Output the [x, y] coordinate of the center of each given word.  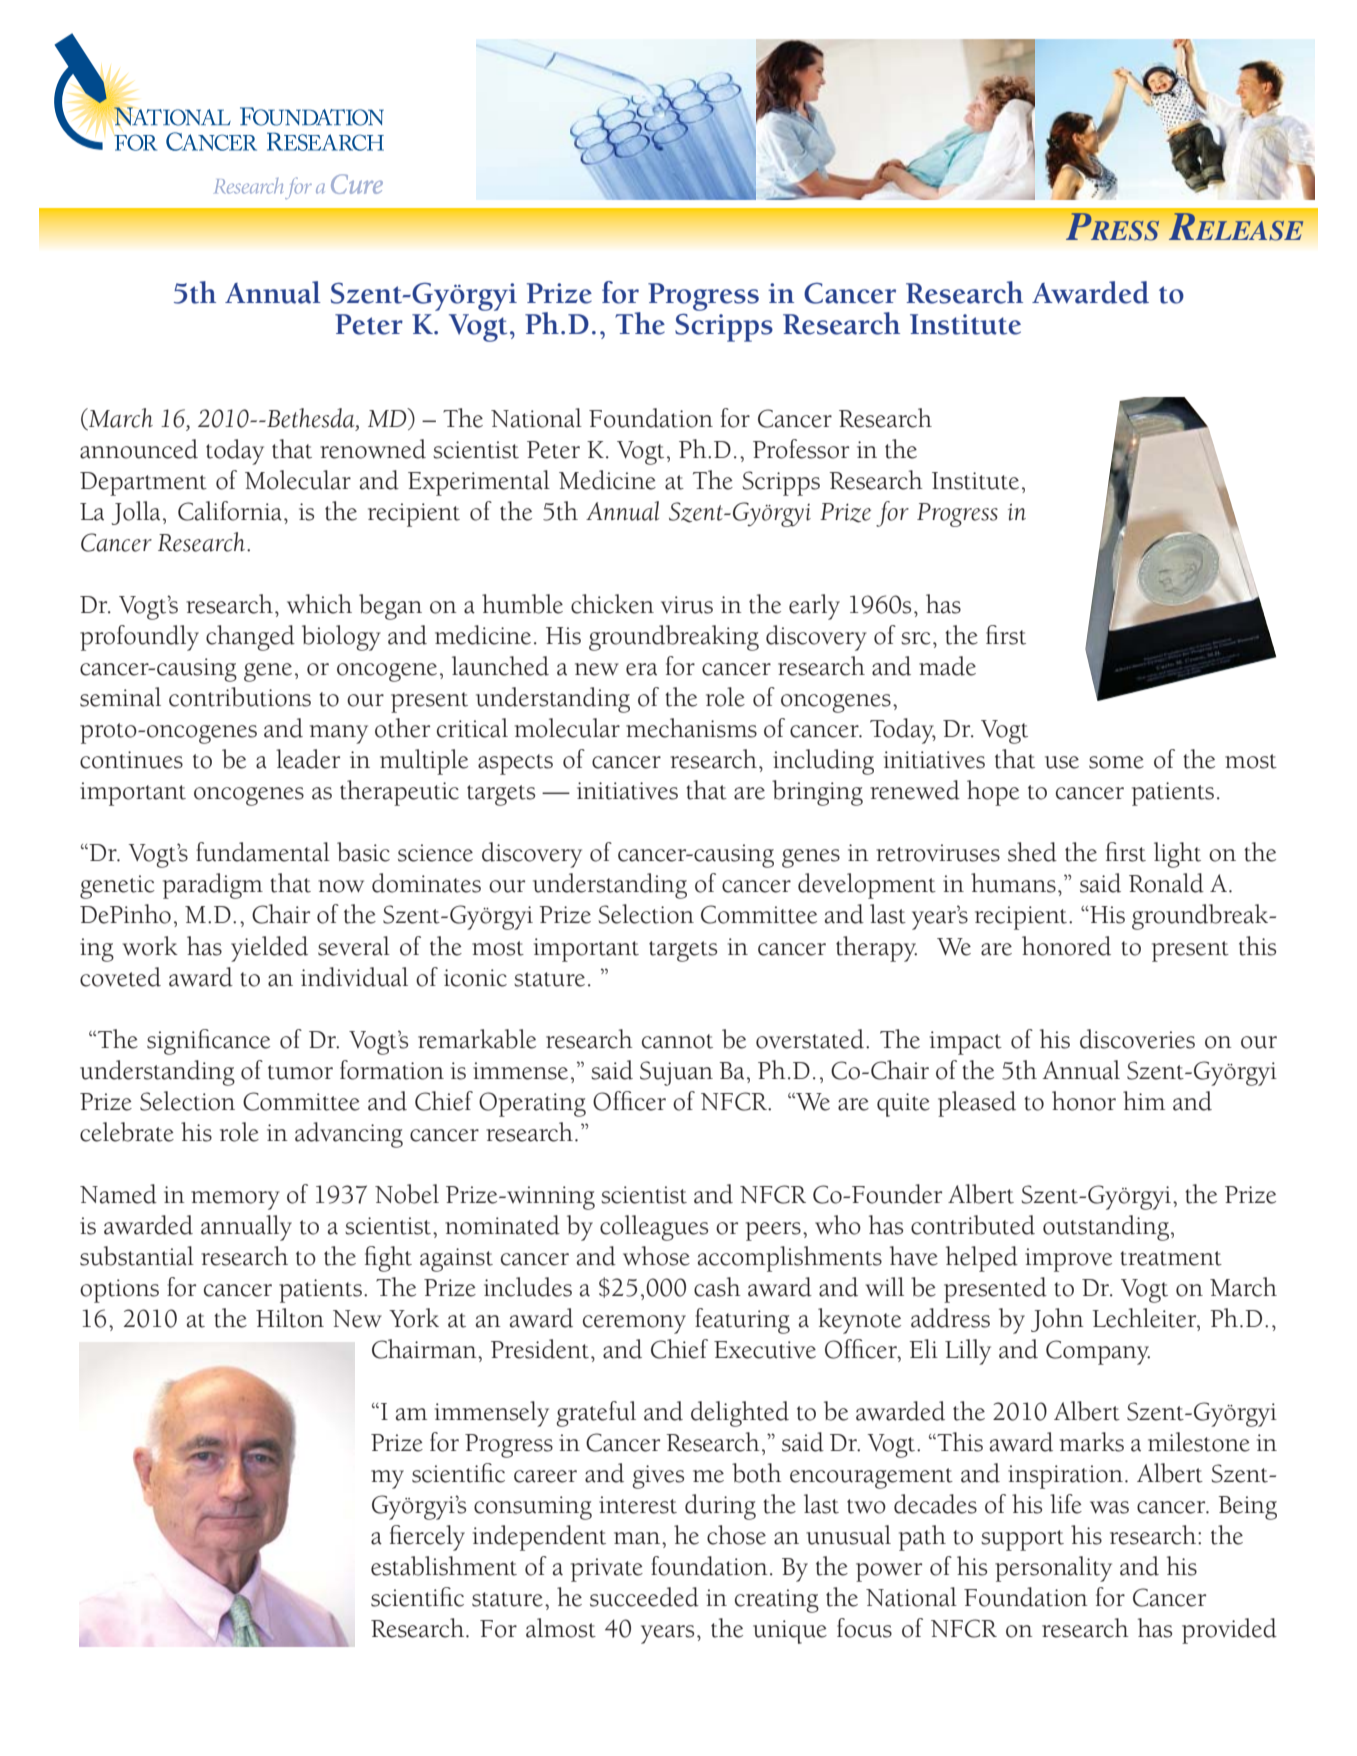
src [916, 638]
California [230, 511]
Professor [801, 449]
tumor [300, 1072]
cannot [677, 1041]
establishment [444, 1566]
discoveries [1137, 1039]
